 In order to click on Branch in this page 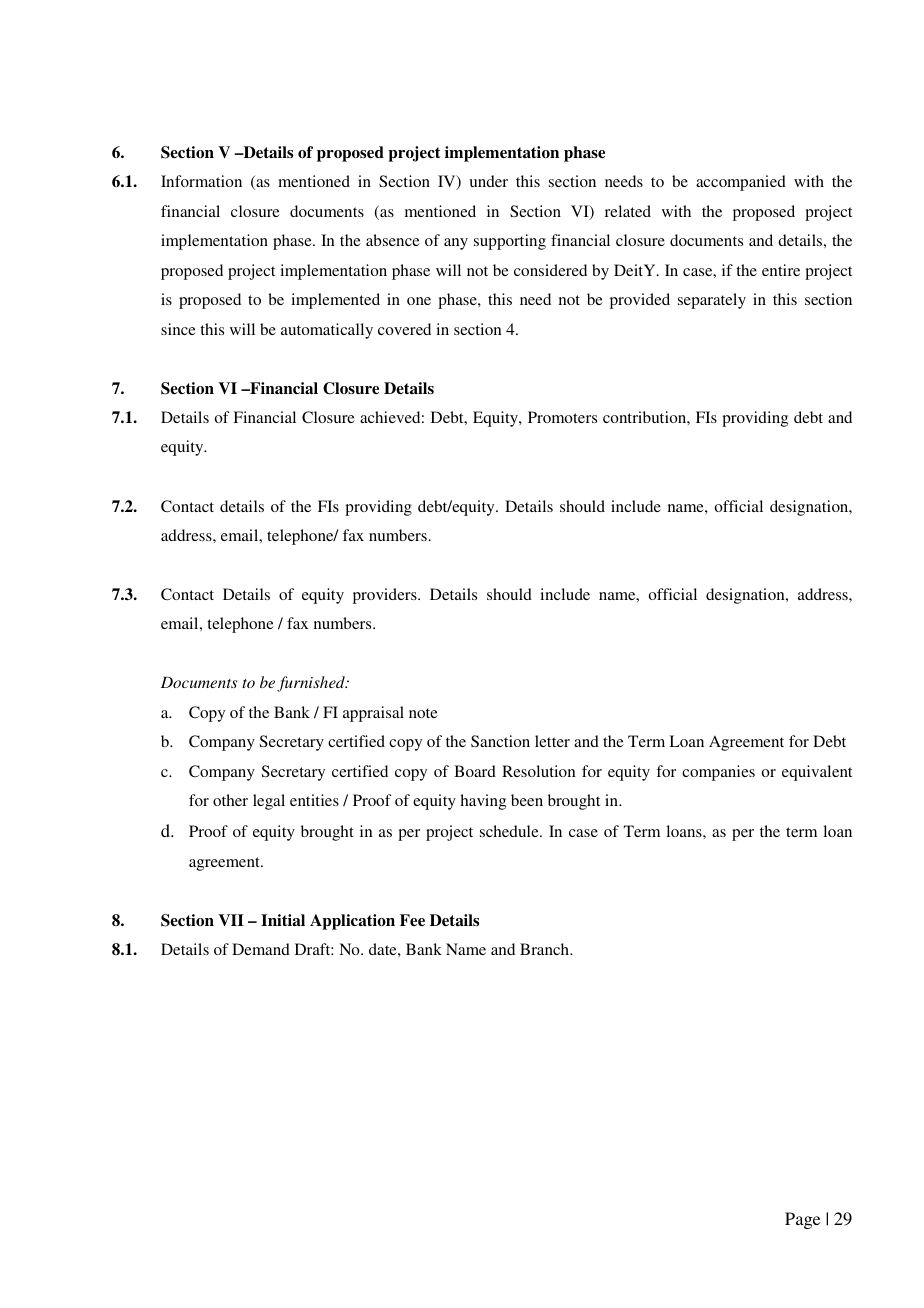, I will do `click(546, 949)`.
